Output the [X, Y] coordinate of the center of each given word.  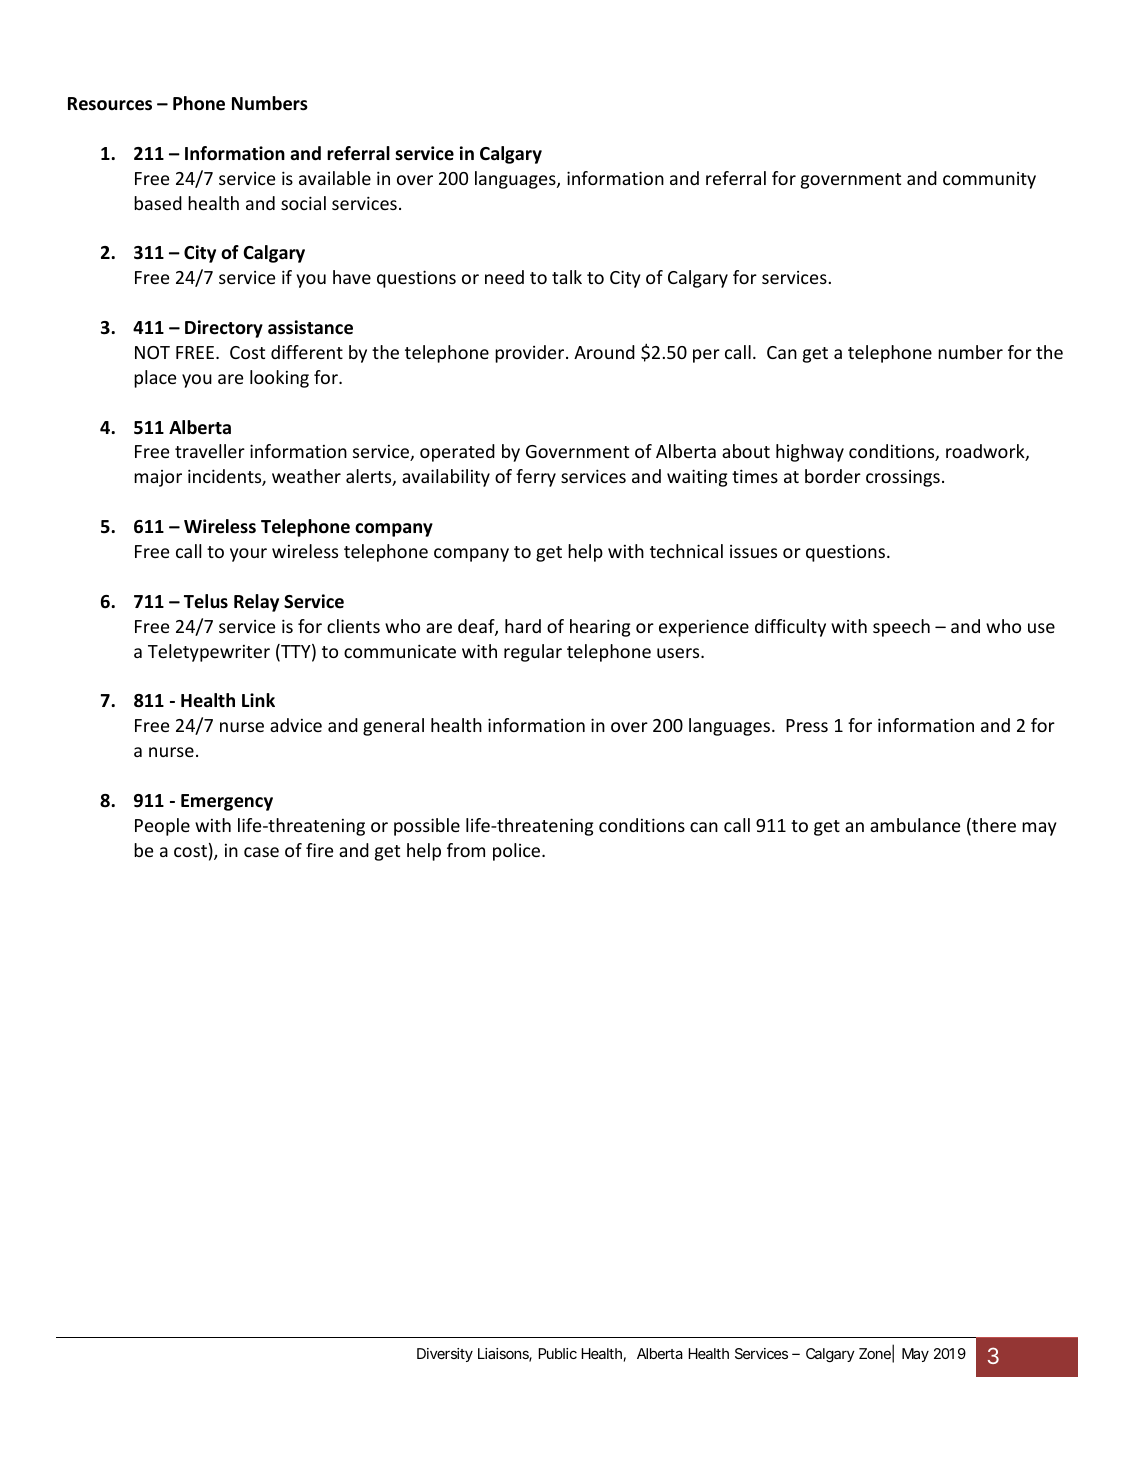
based [158, 203]
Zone [875, 1353]
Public [557, 1353]
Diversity [445, 1355]
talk [567, 277]
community [989, 180]
